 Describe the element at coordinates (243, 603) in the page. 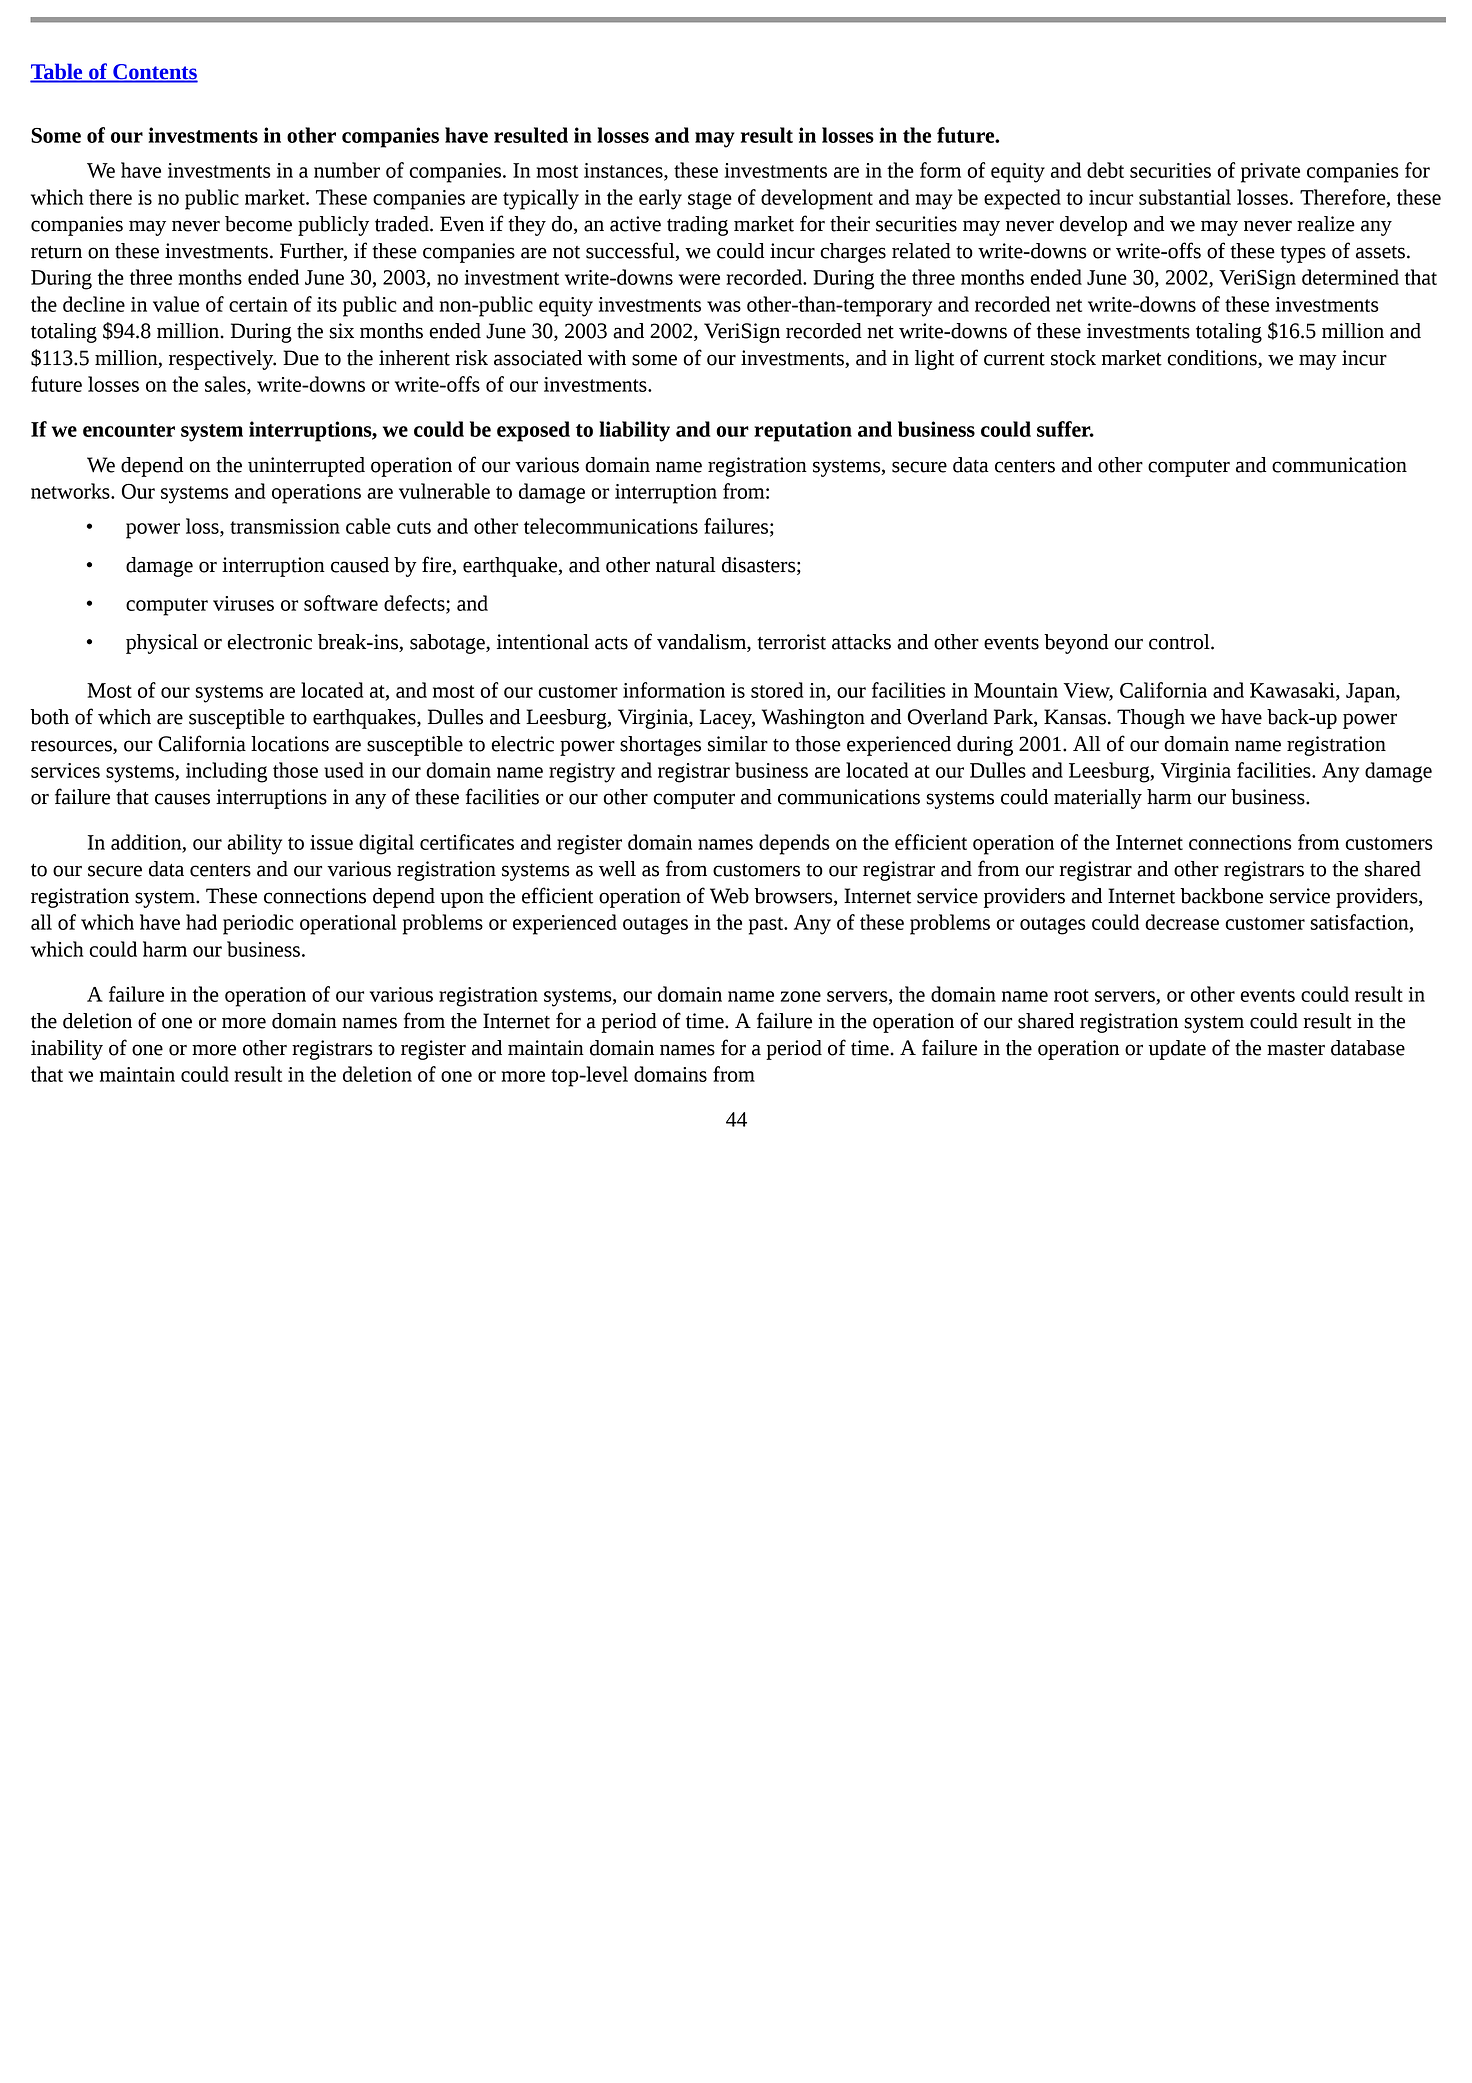

I see `viruses` at that location.
